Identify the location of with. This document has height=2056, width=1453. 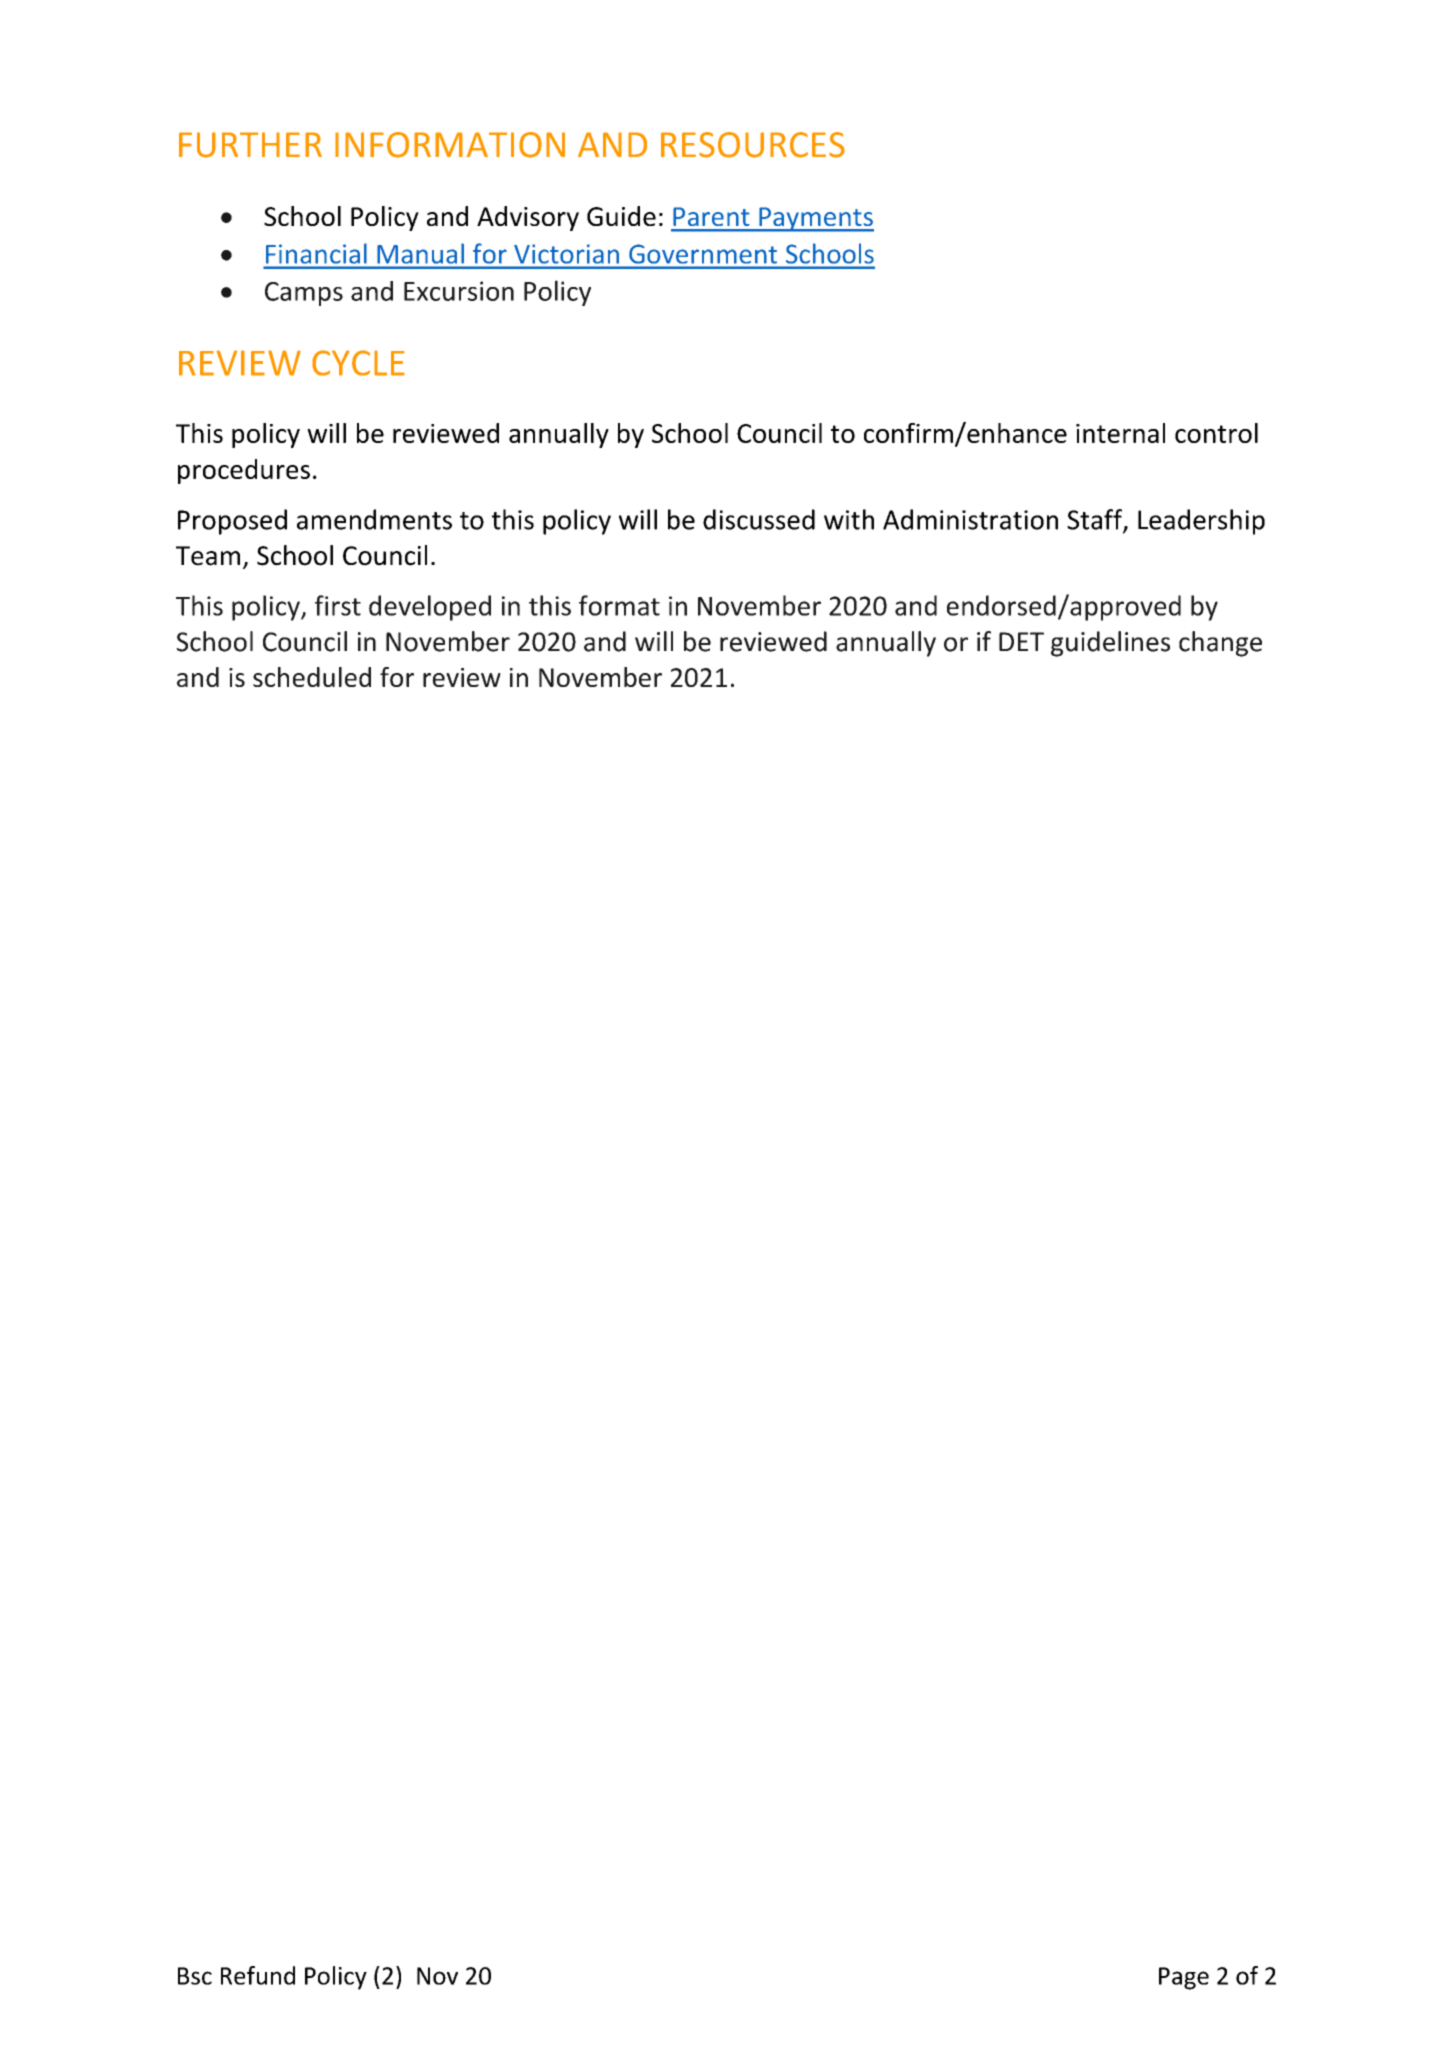
(849, 519).
